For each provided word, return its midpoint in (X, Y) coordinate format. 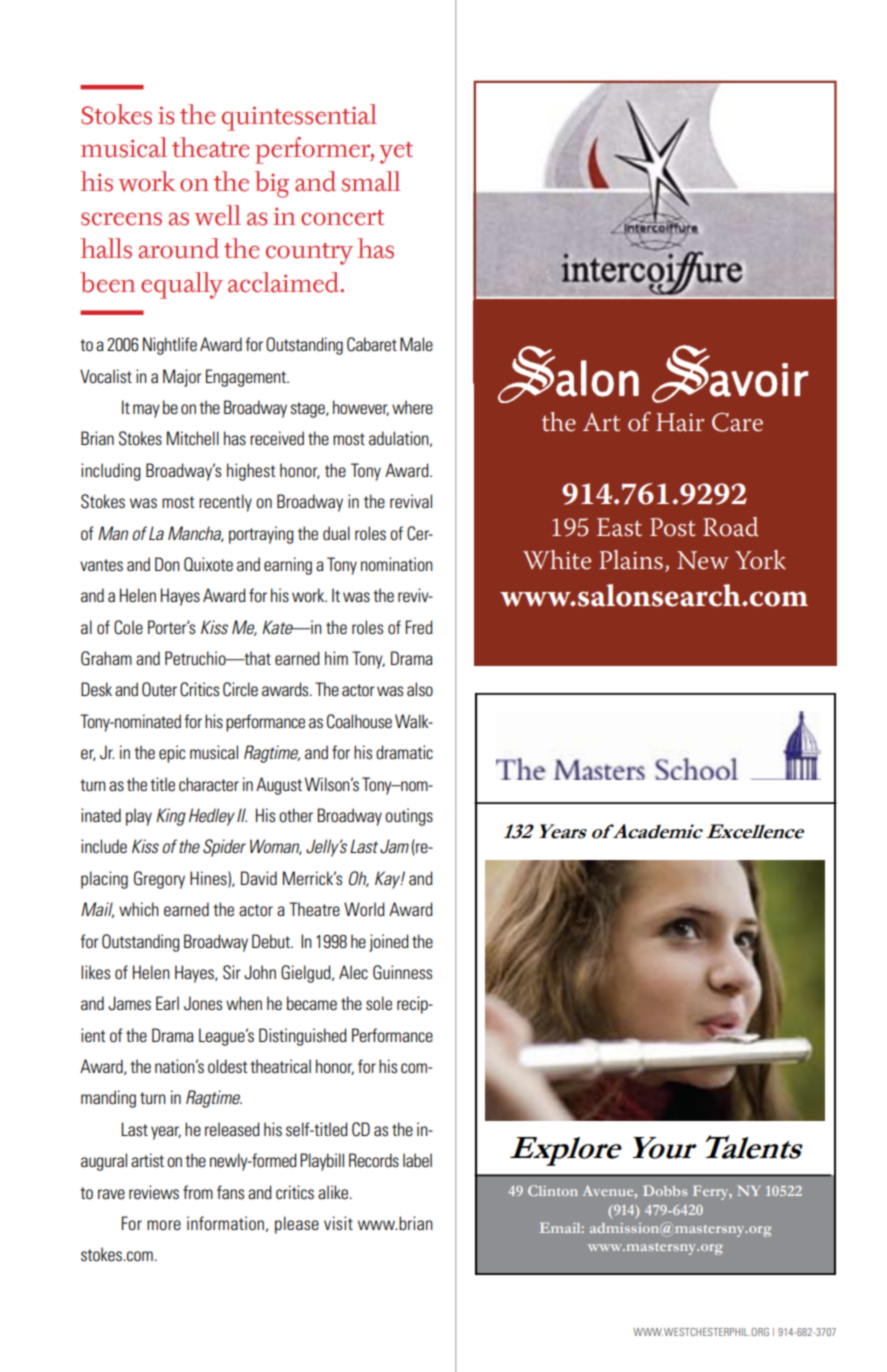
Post (673, 527)
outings (409, 817)
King (171, 817)
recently (225, 503)
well (217, 215)
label (417, 1160)
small (371, 181)
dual (336, 533)
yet (396, 153)
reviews (154, 1192)
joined (389, 943)
